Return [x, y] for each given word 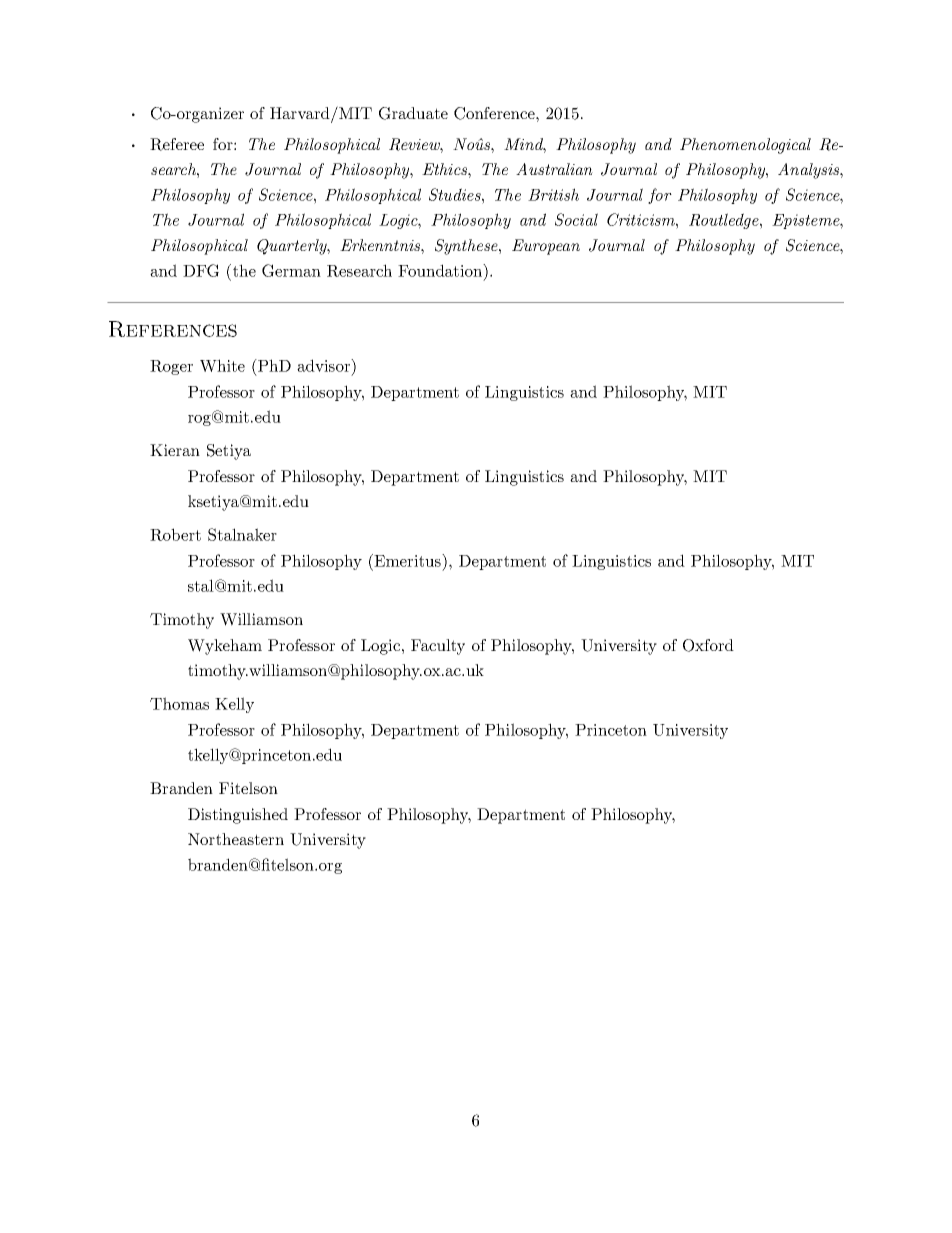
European [546, 247]
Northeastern [236, 839]
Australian [554, 169]
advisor [324, 365]
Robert [175, 534]
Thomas [179, 703]
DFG [201, 270]
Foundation [441, 270]
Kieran [175, 450]
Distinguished [238, 816]
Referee [177, 144]
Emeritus [407, 560]
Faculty [438, 647]
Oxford [708, 645]
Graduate [413, 113]
